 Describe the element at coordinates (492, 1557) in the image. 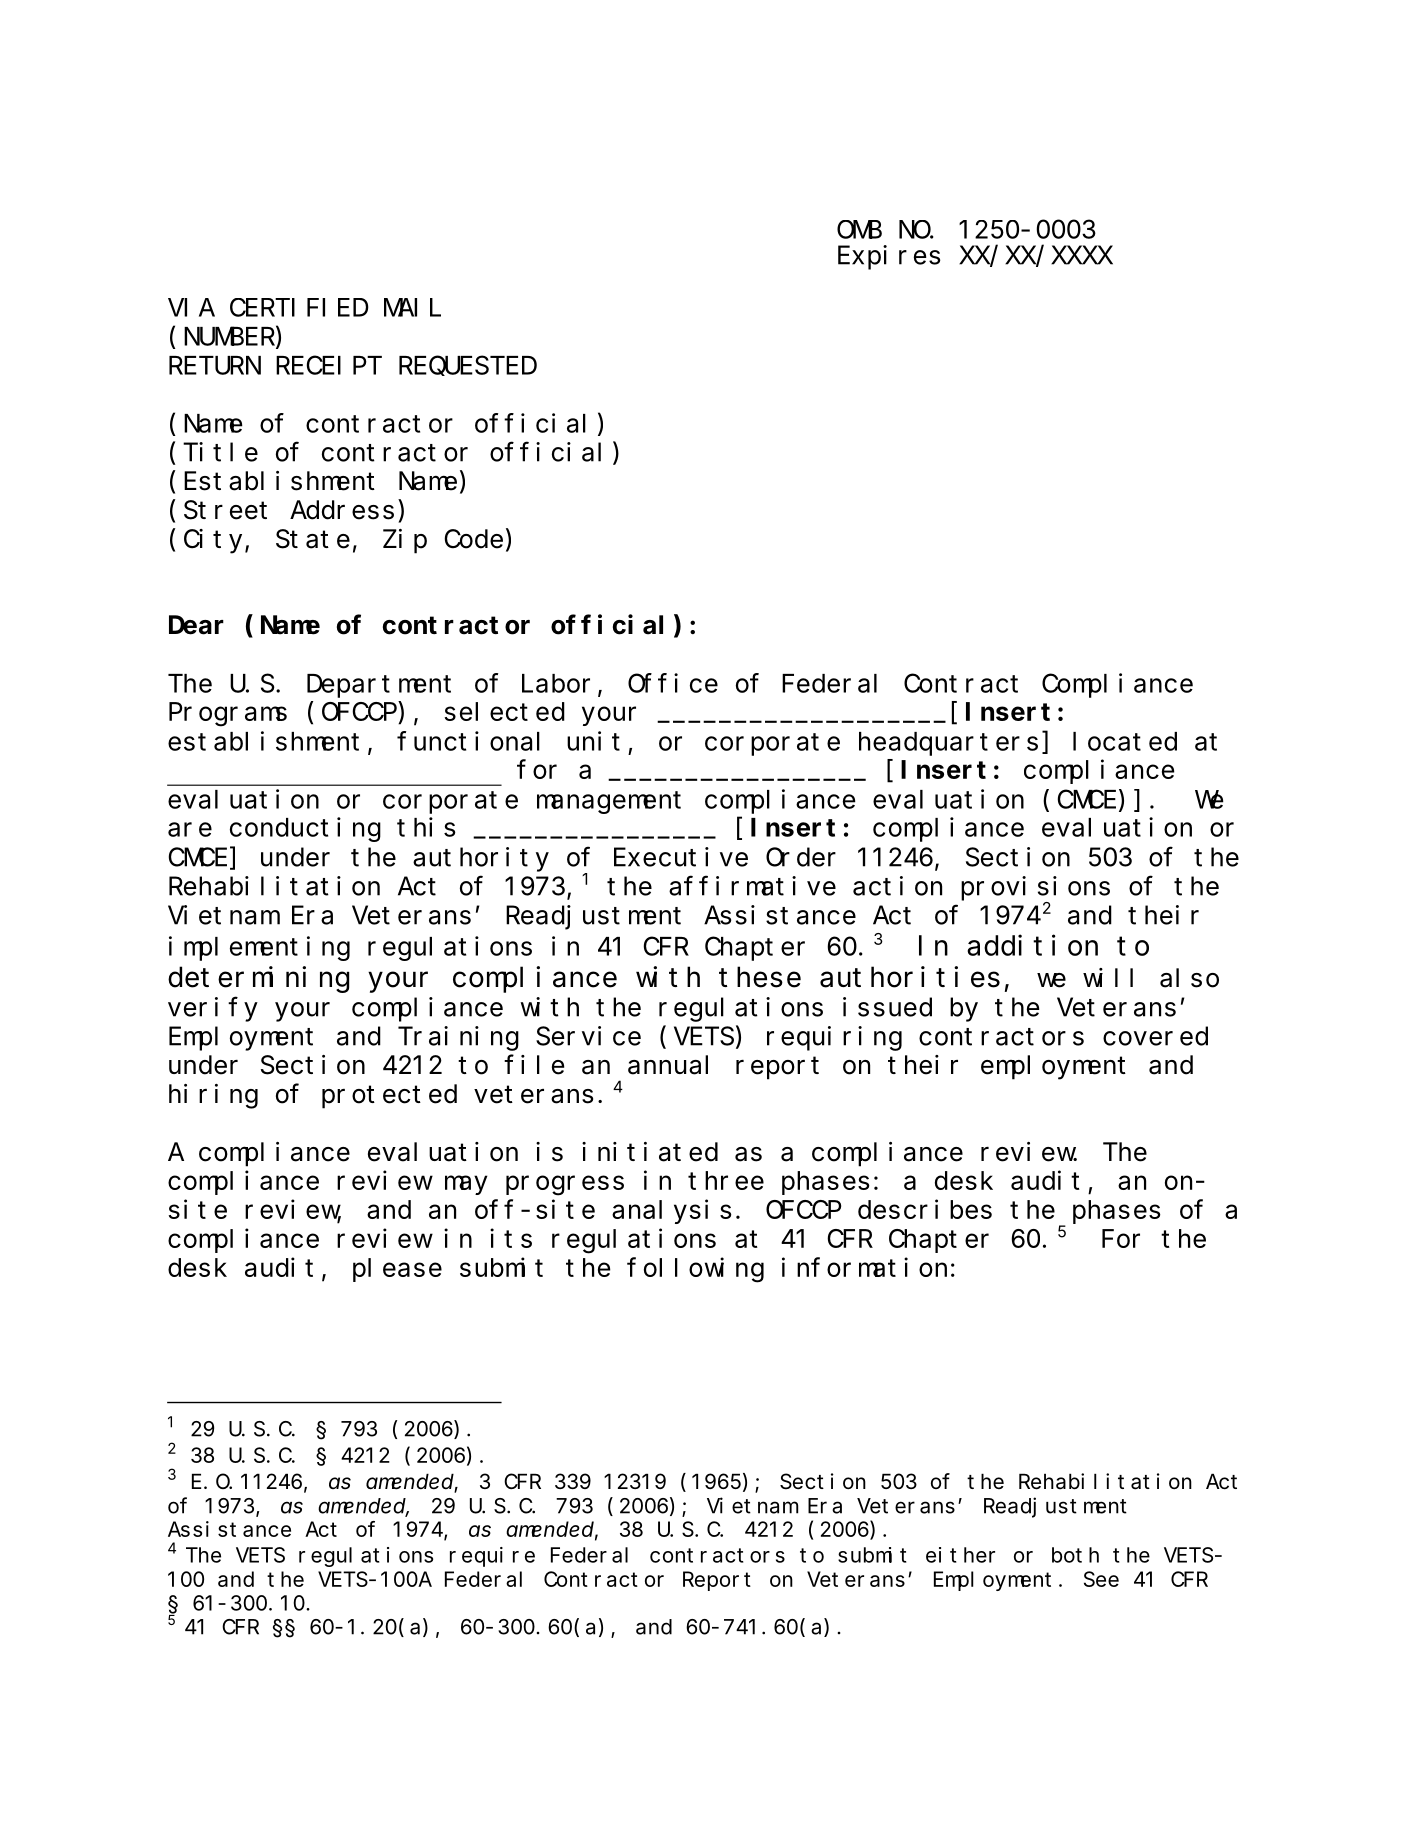

I see `require` at that location.
